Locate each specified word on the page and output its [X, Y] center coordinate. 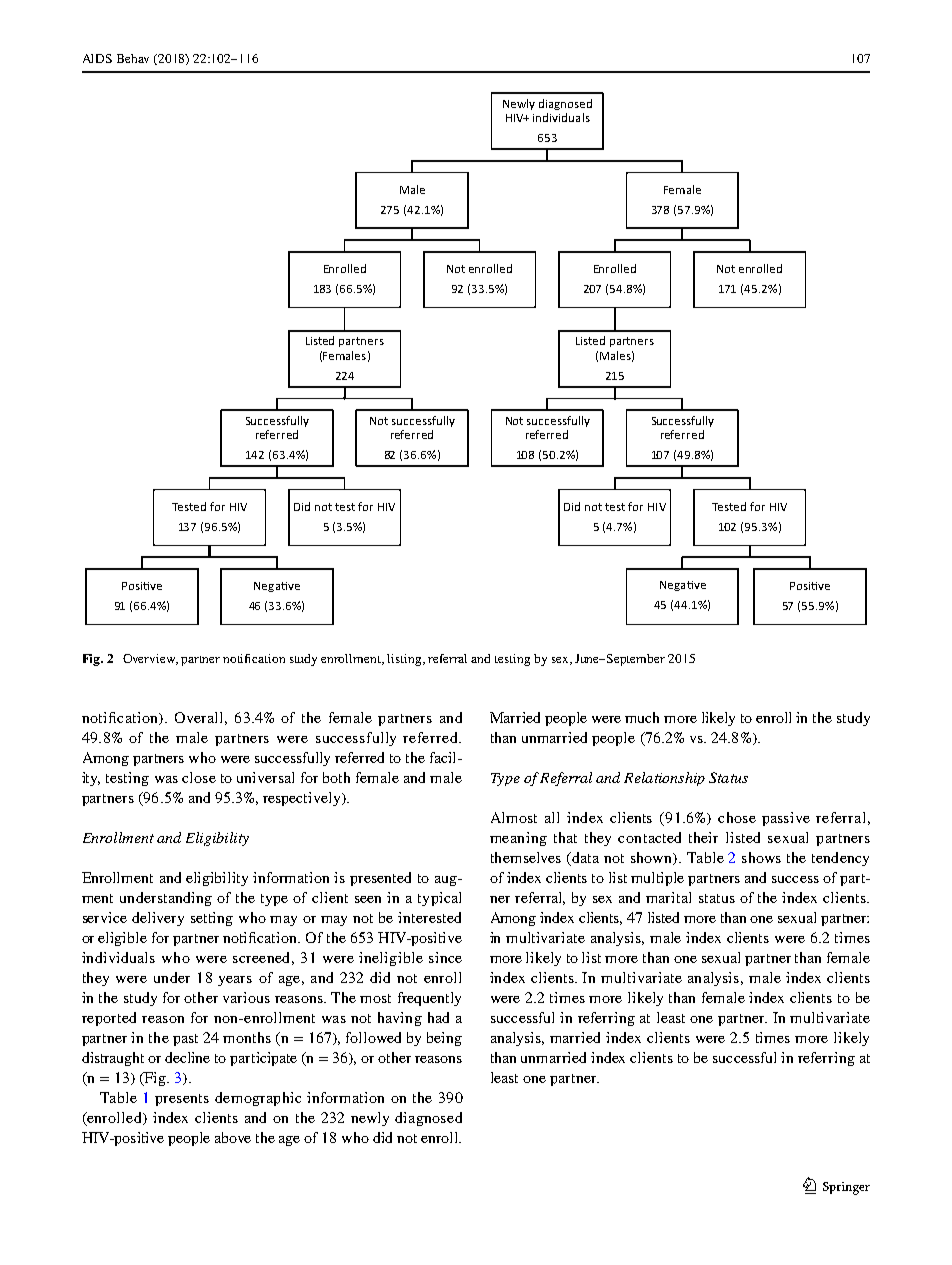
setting [212, 919]
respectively [303, 799]
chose [737, 817]
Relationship [664, 779]
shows [761, 857]
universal [265, 777]
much [642, 717]
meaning [518, 839]
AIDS [97, 58]
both [336, 777]
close [199, 777]
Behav [133, 58]
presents [182, 1100]
